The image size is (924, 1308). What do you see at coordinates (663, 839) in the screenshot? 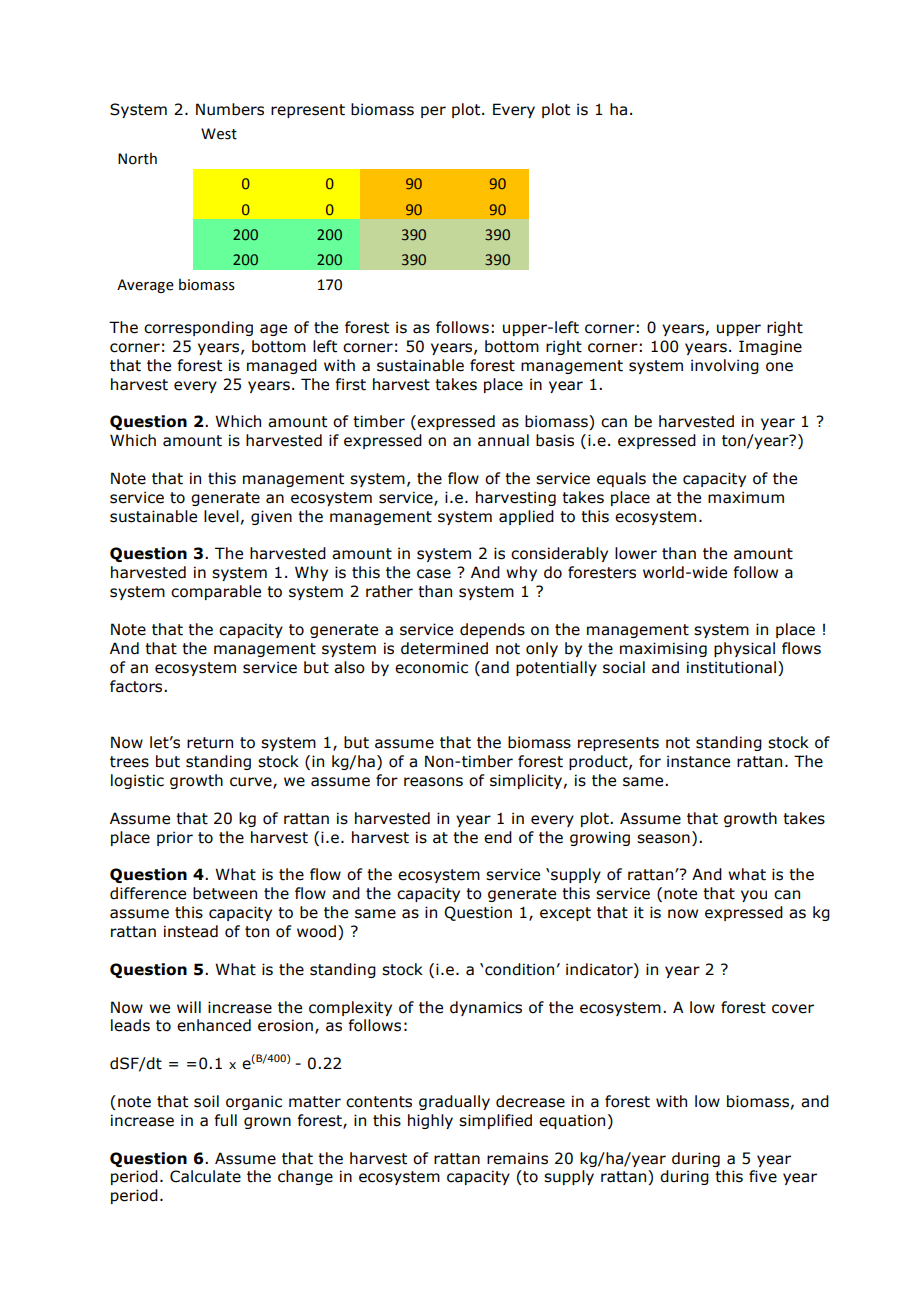
I see `season` at bounding box center [663, 839].
